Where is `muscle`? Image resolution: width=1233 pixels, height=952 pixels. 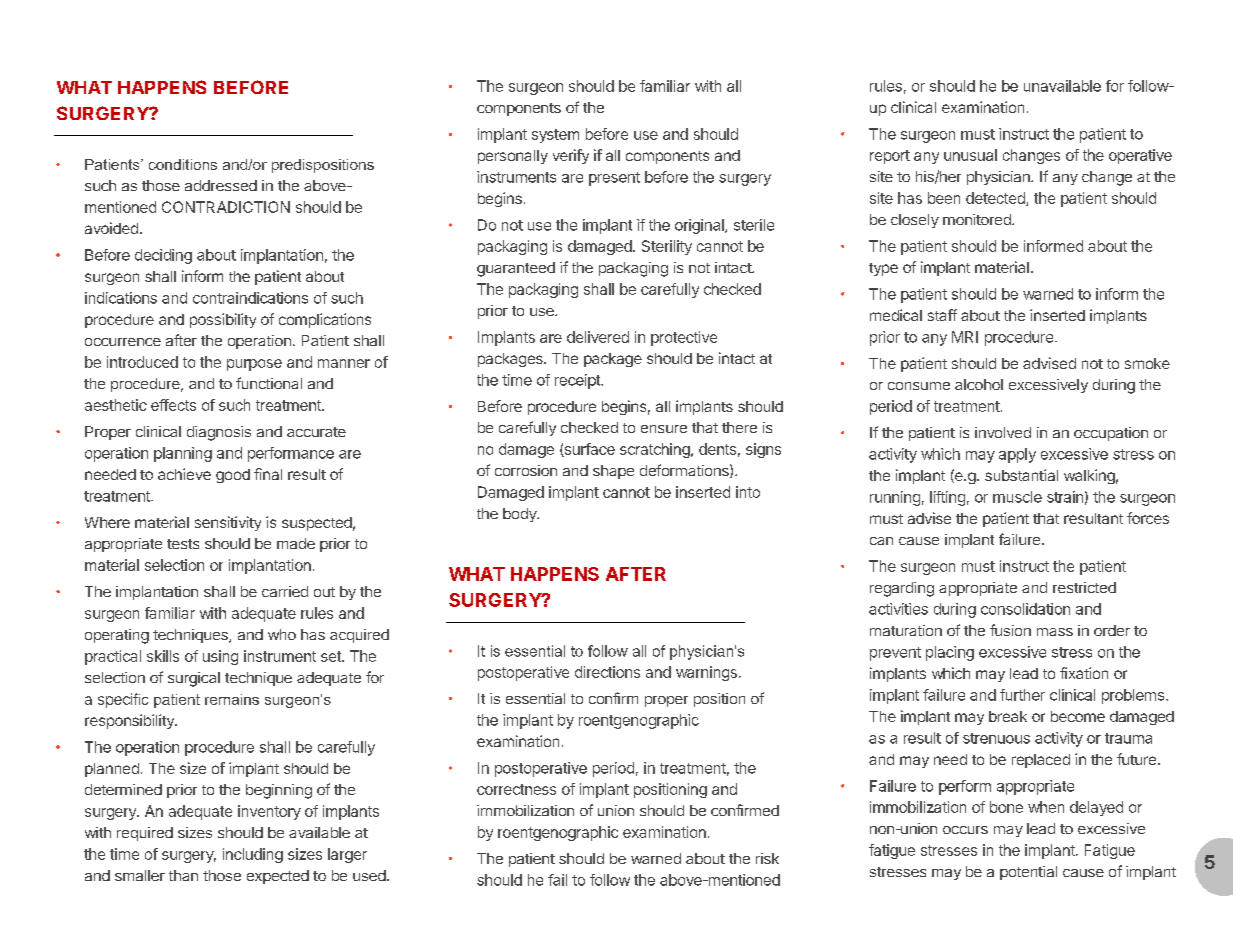
muscle is located at coordinates (1017, 497).
